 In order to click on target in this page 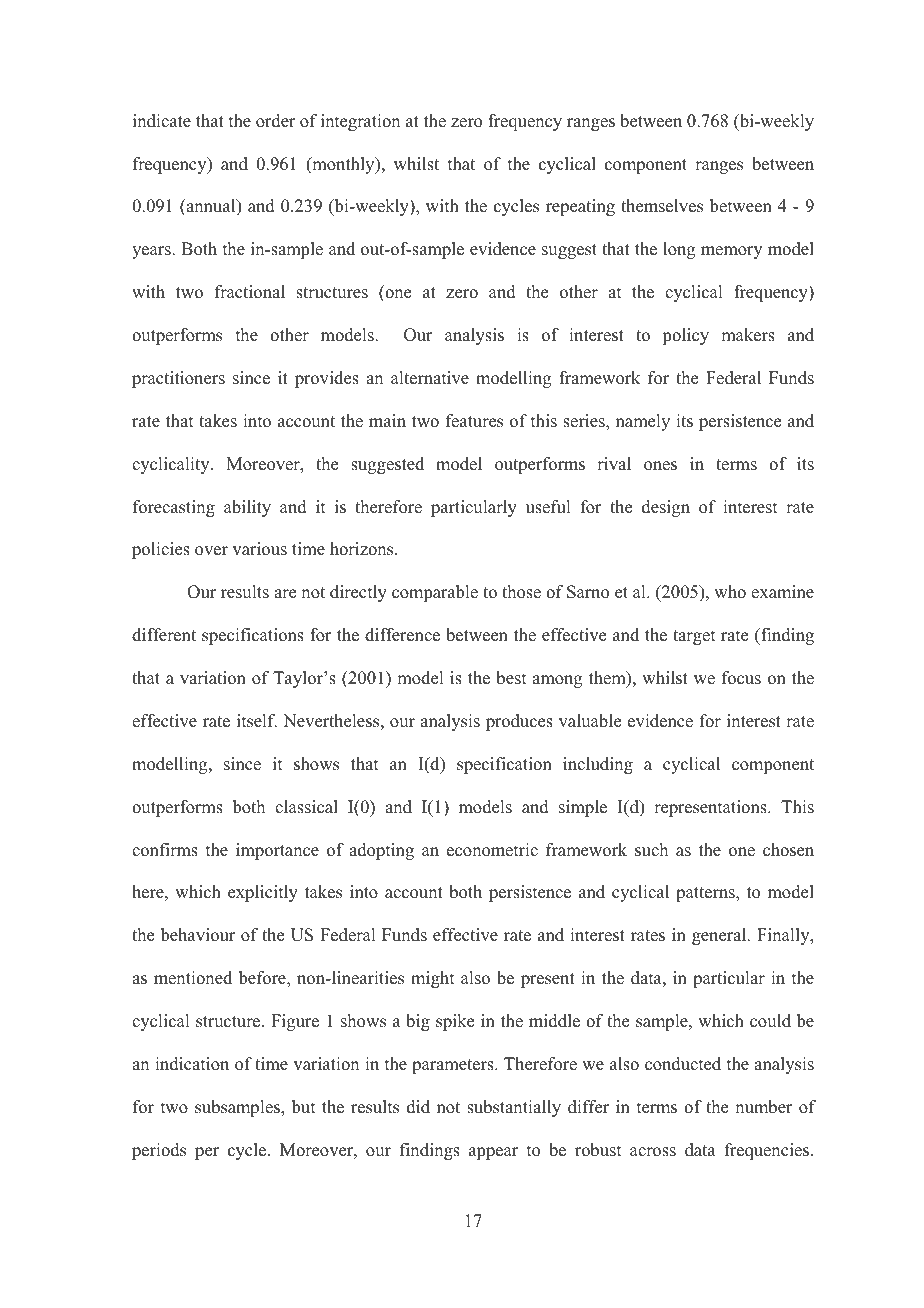, I will do `click(694, 637)`.
